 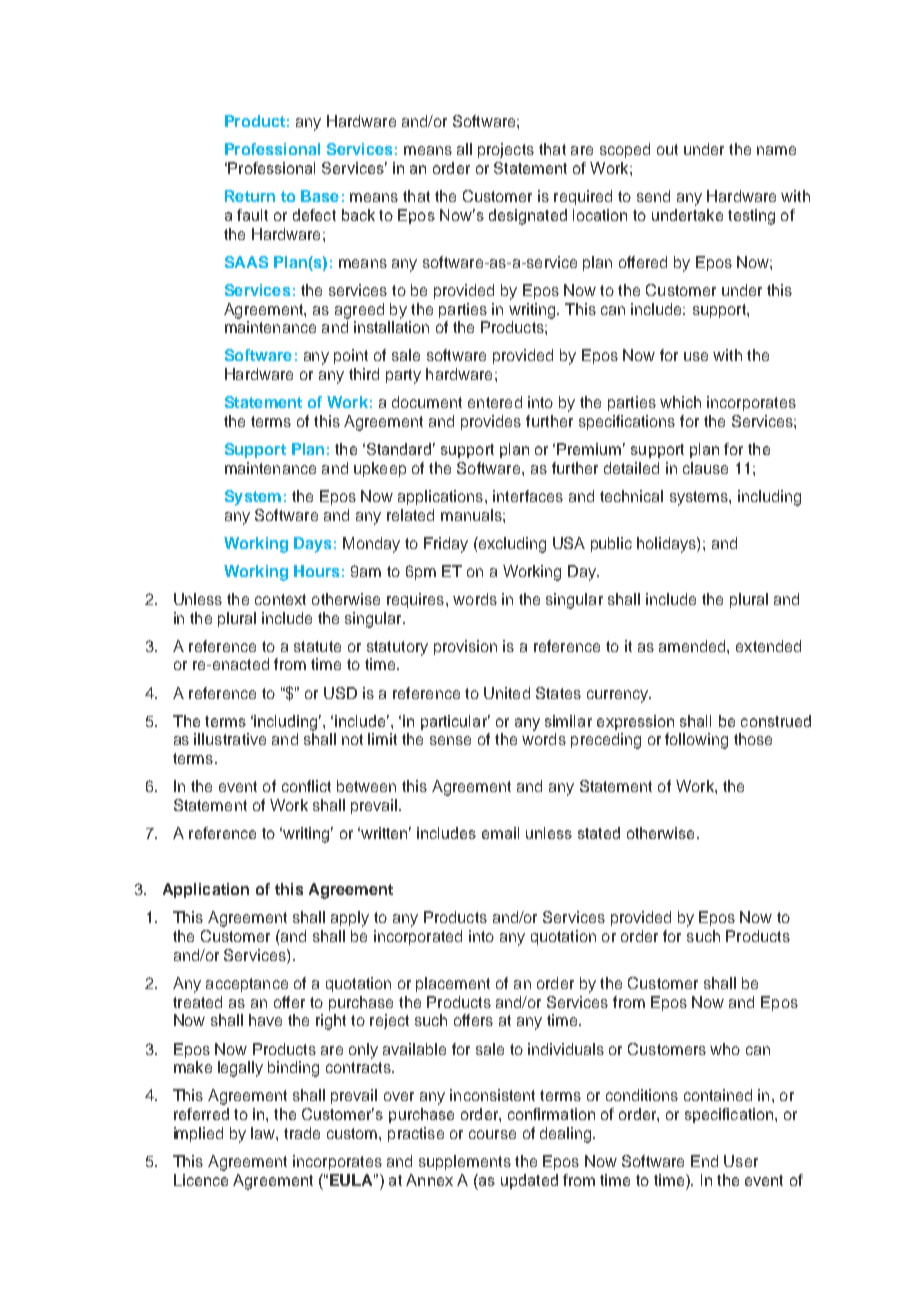 I want to click on out, so click(x=667, y=149).
